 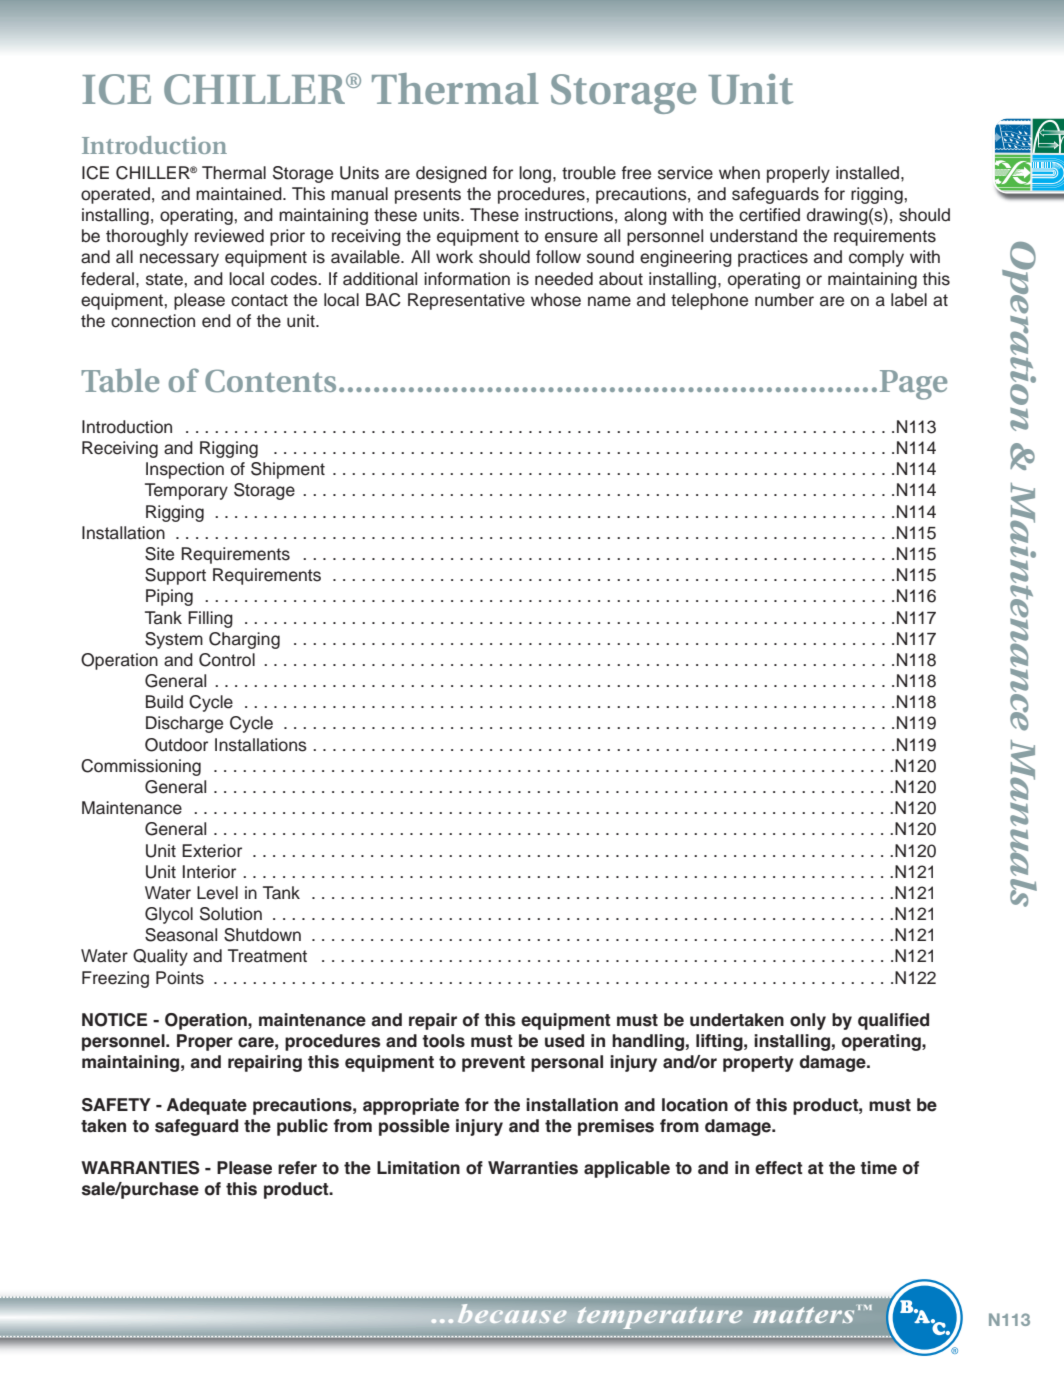 What do you see at coordinates (512, 1314) in the document?
I see `because` at bounding box center [512, 1314].
